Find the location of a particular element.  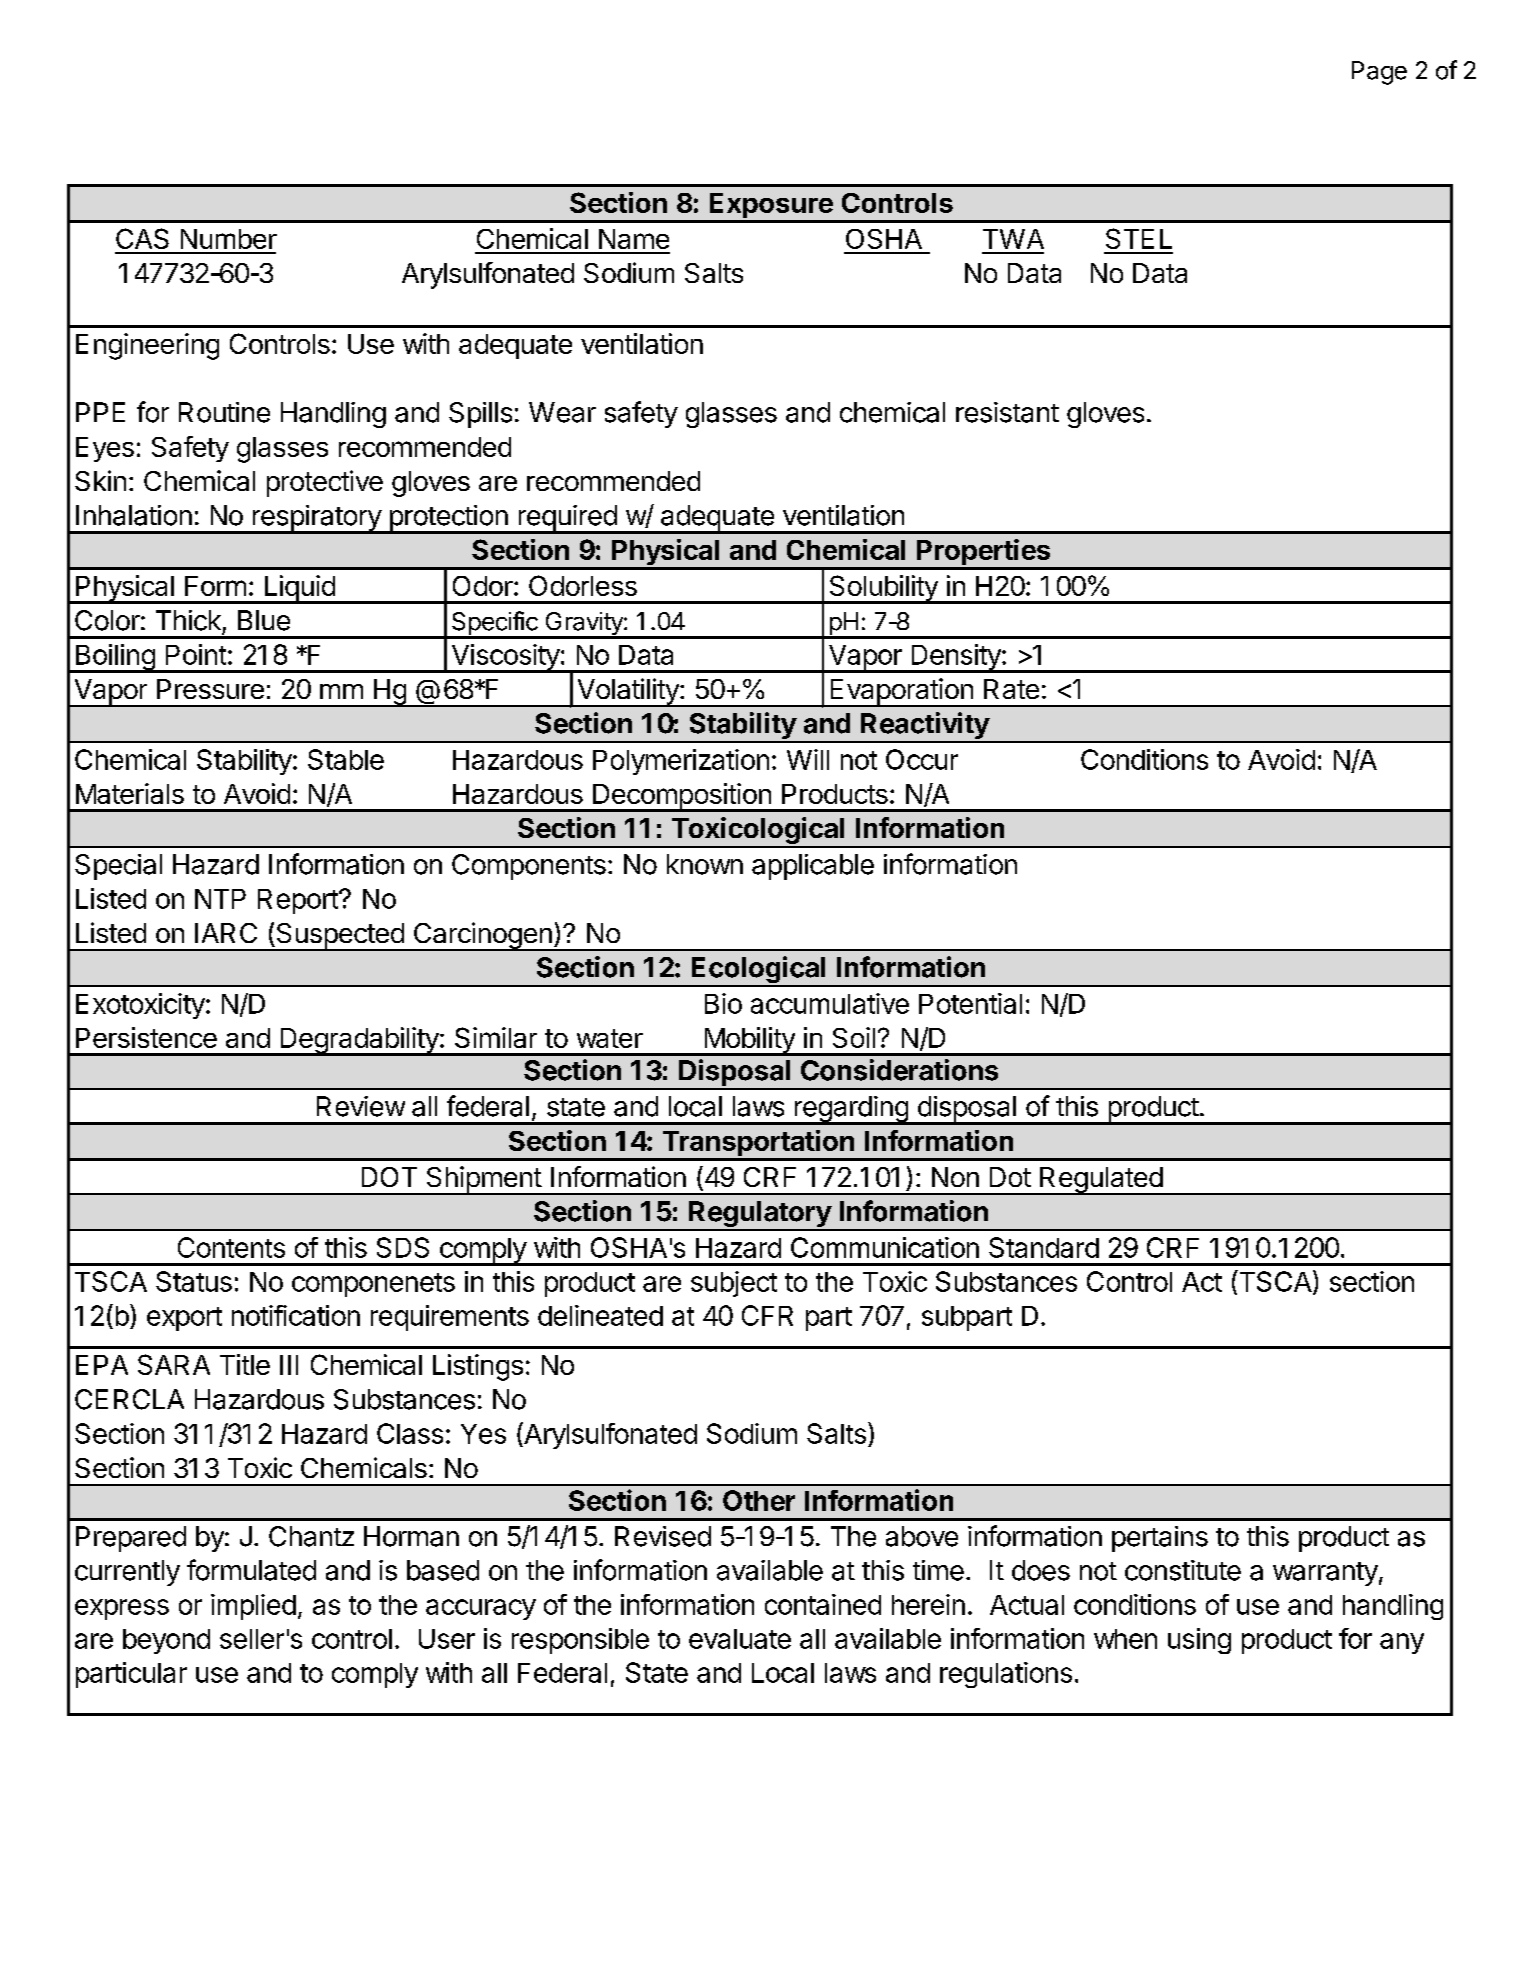

Blue is located at coordinates (264, 620).
